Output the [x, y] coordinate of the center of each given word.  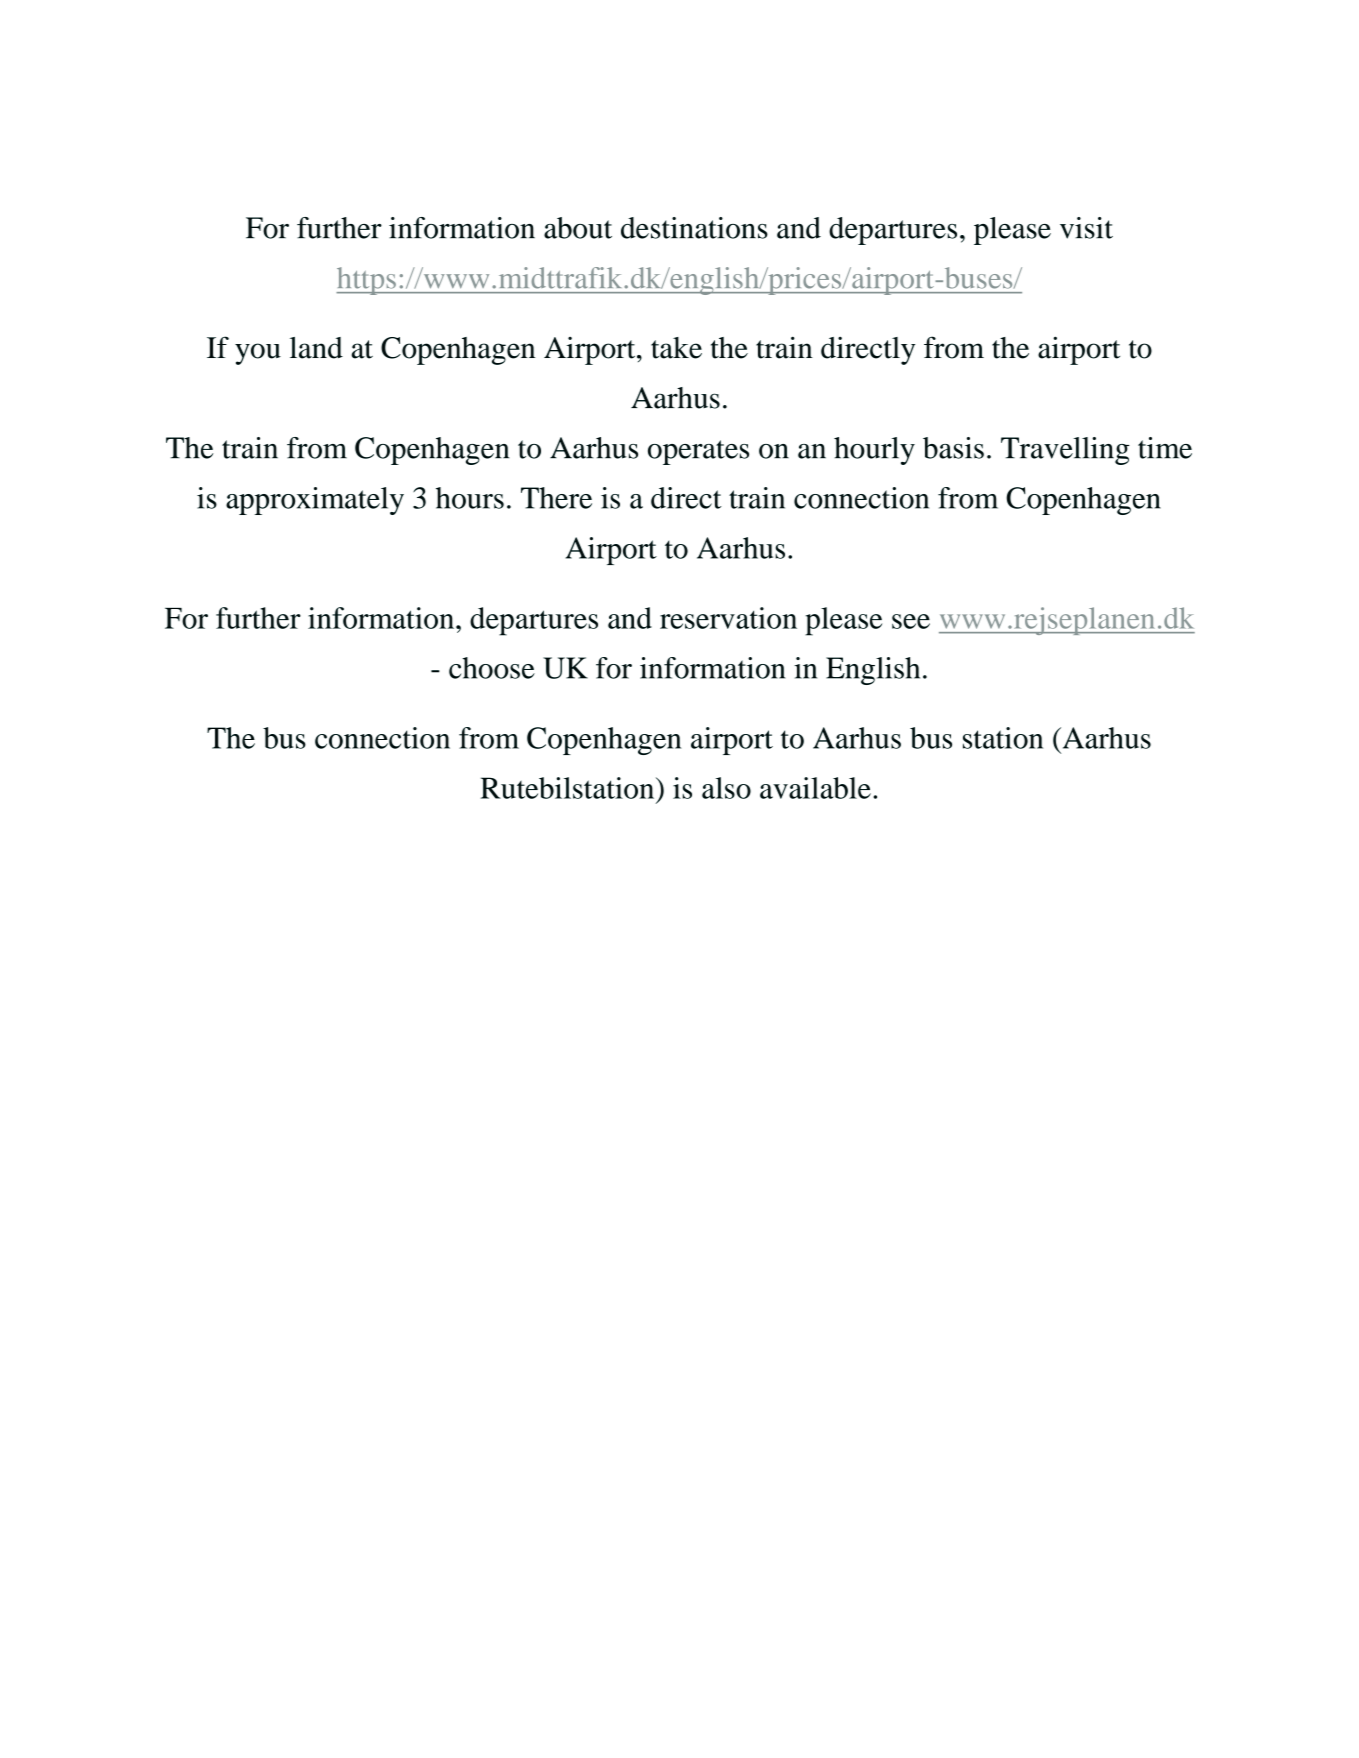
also [726, 788]
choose [492, 668]
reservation [728, 618]
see [911, 621]
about [578, 228]
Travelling [1065, 451]
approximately [315, 501]
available [815, 788]
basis [953, 448]
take [676, 348]
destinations [694, 228]
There [556, 498]
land [316, 348]
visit [1086, 228]
